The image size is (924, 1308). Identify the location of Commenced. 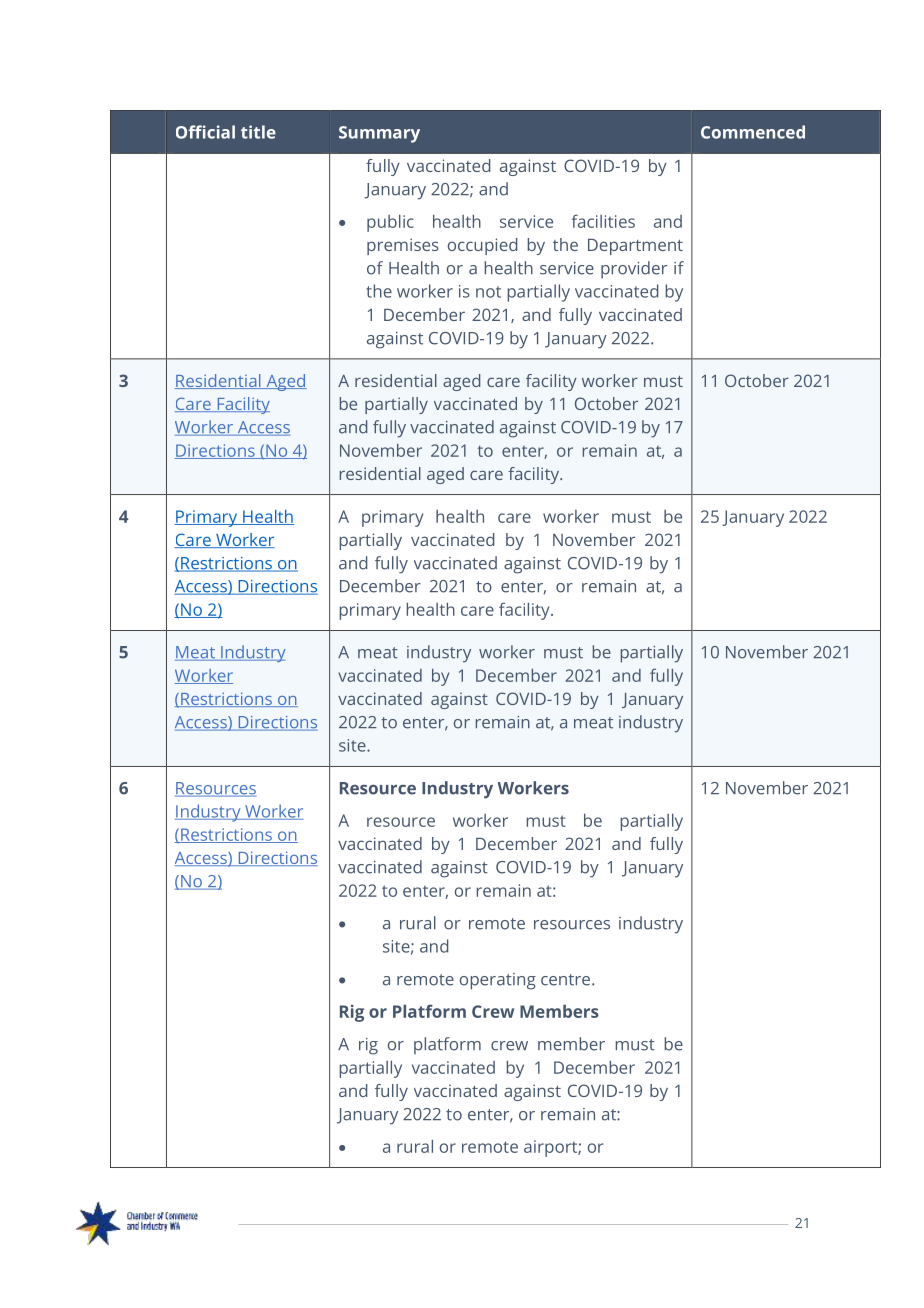
(753, 132).
